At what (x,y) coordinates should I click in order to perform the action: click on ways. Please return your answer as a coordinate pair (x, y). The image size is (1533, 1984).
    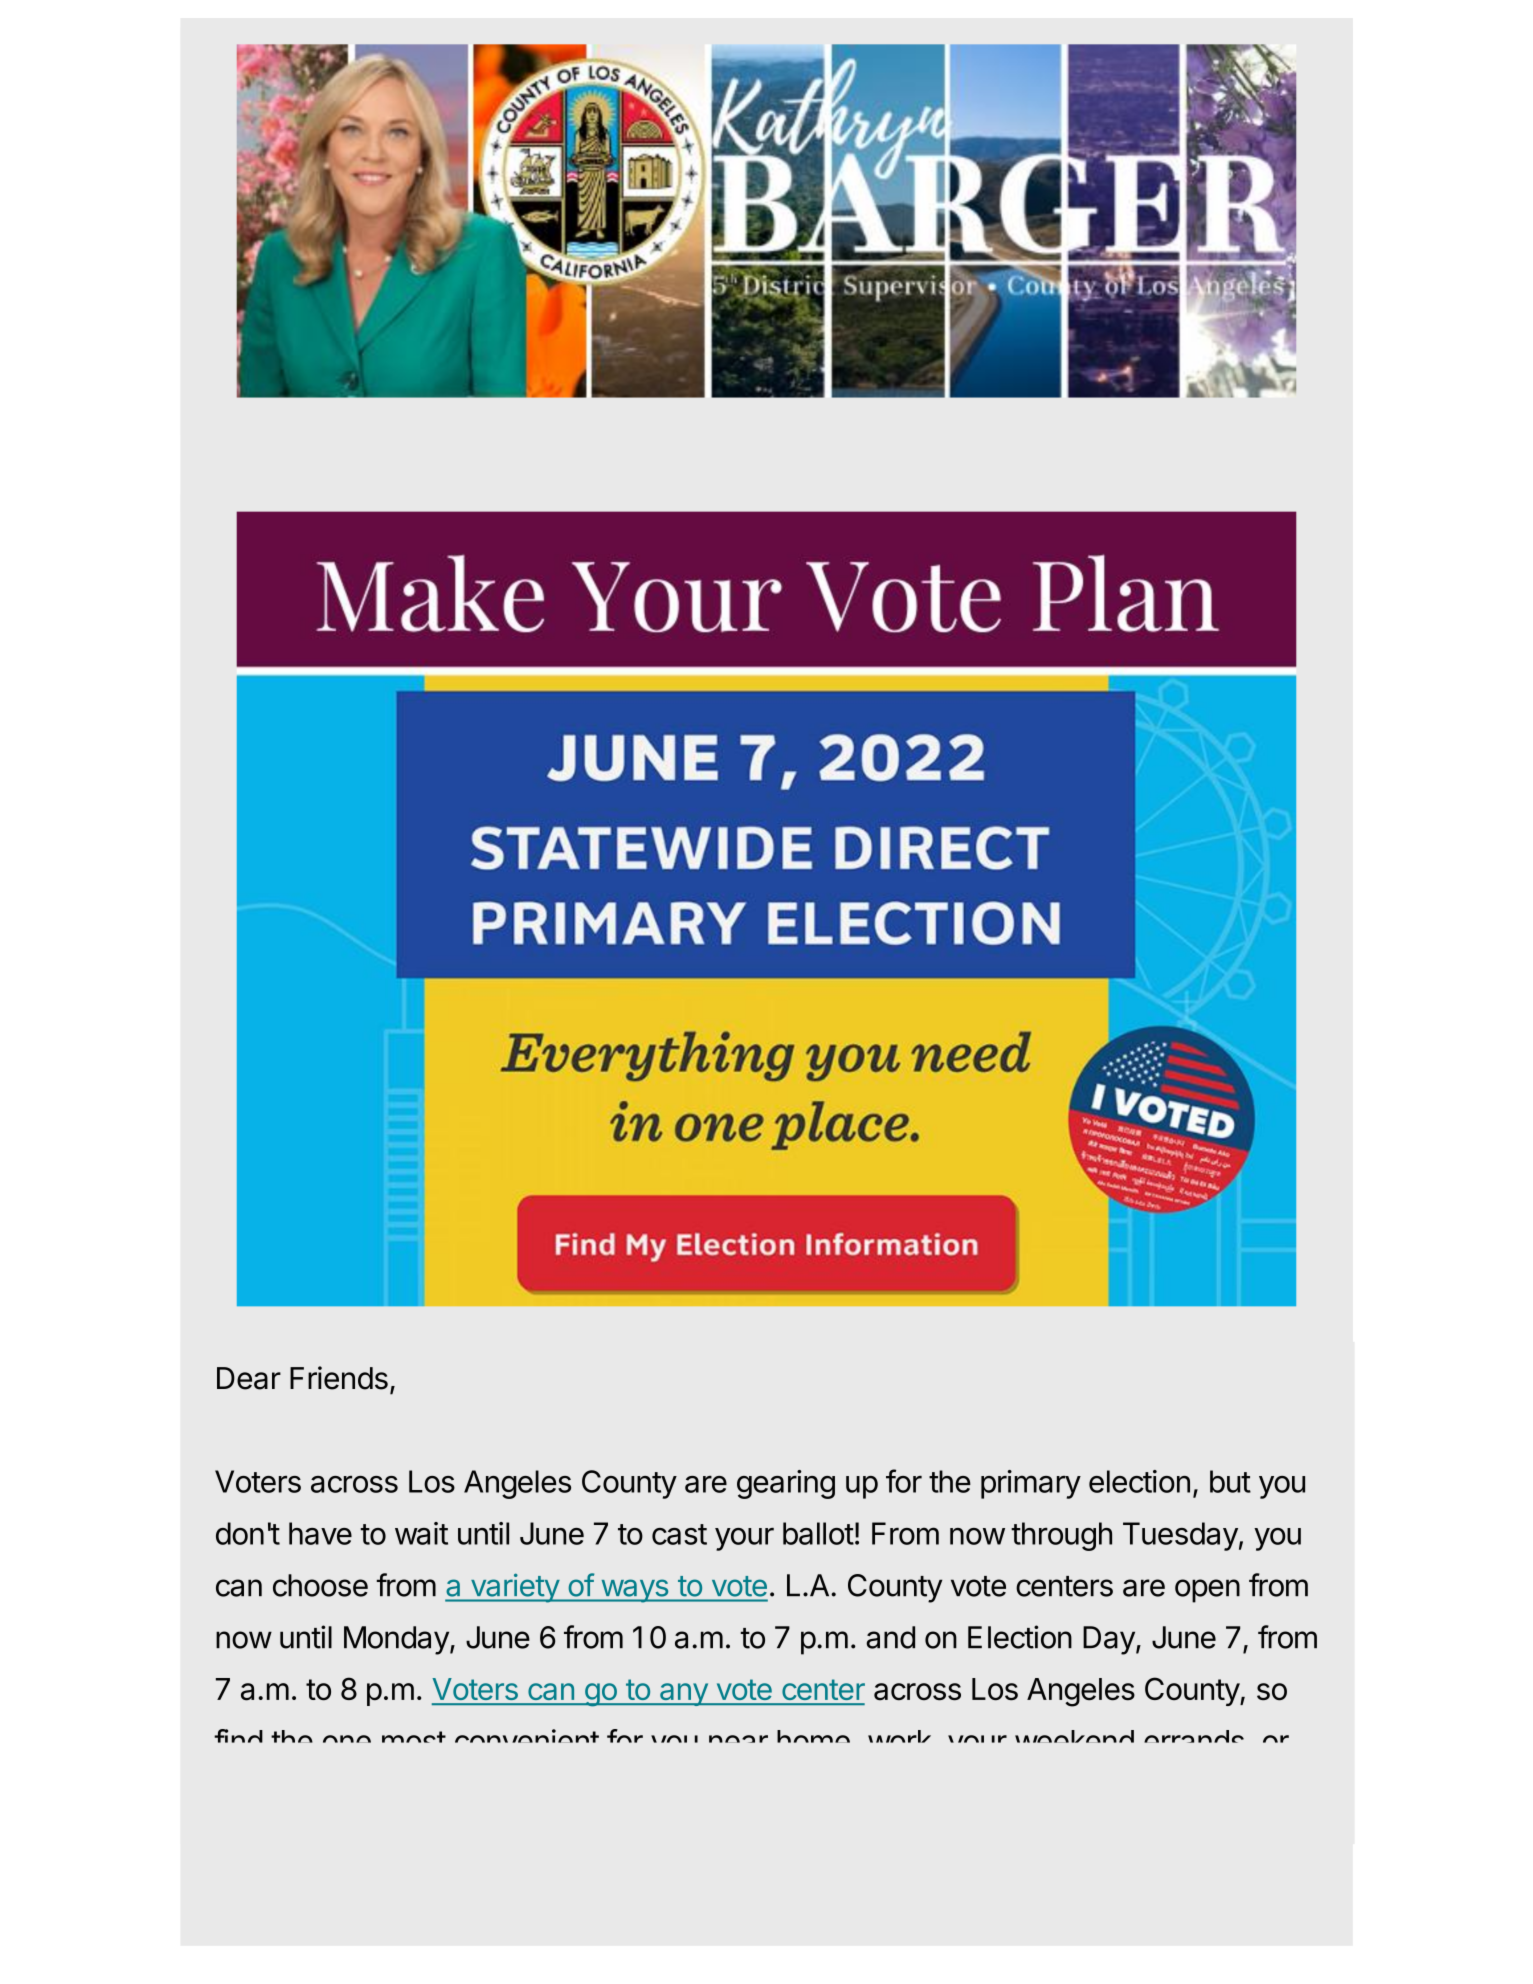
    Looking at the image, I should click on (634, 1591).
